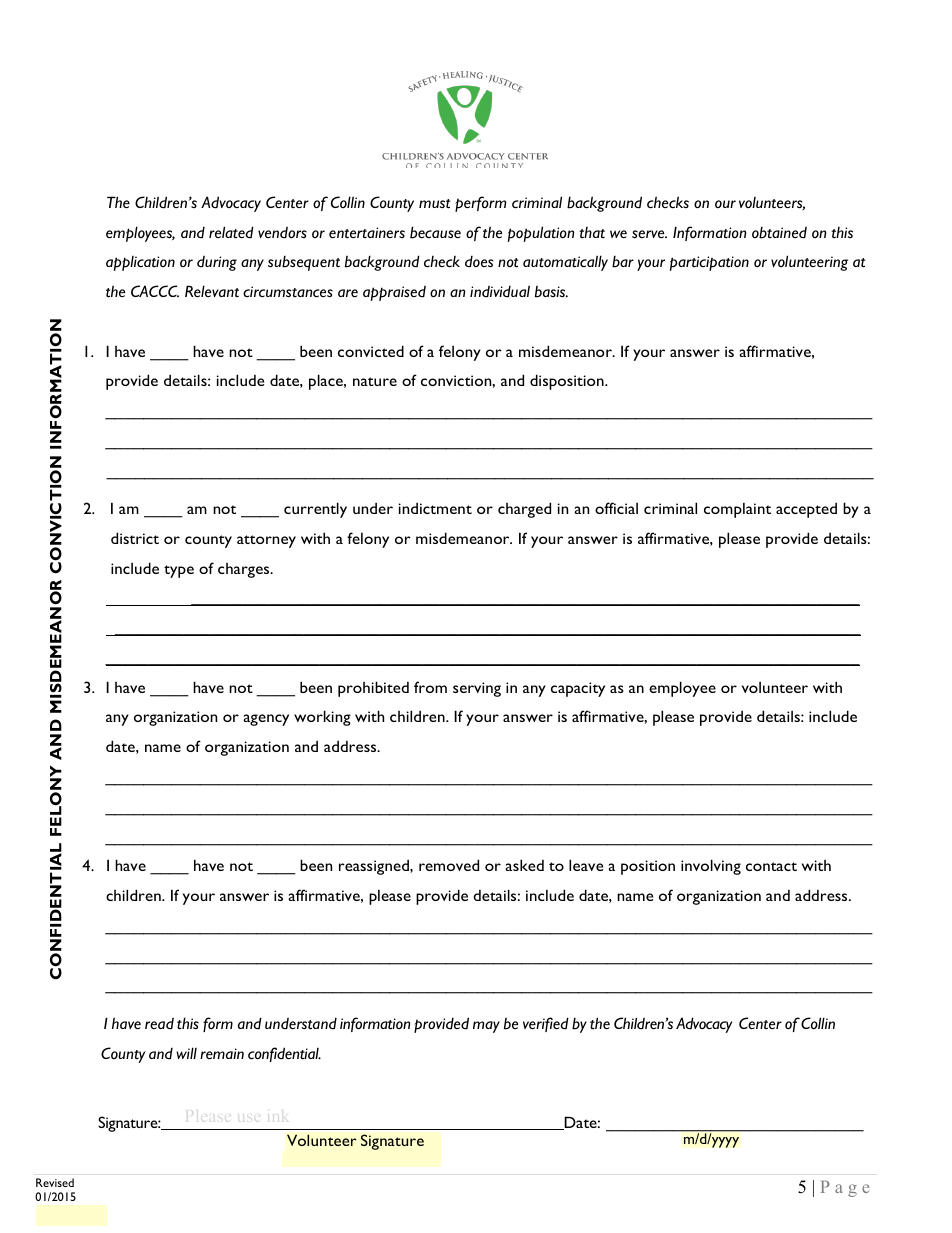 The width and height of the screenshot is (952, 1233). What do you see at coordinates (435, 232) in the screenshot?
I see `because` at bounding box center [435, 232].
